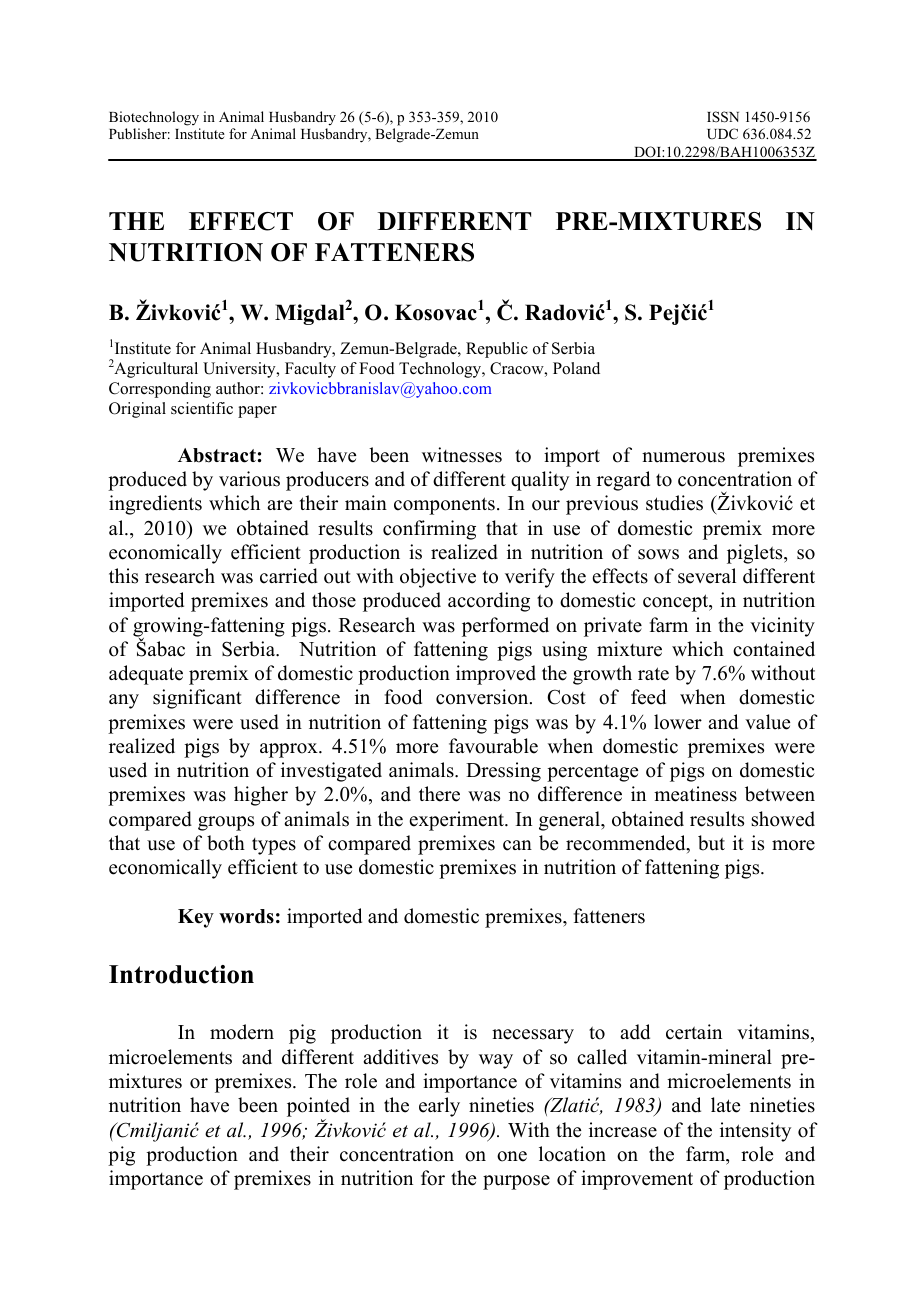  Describe the element at coordinates (226, 823) in the document. I see `groups` at that location.
